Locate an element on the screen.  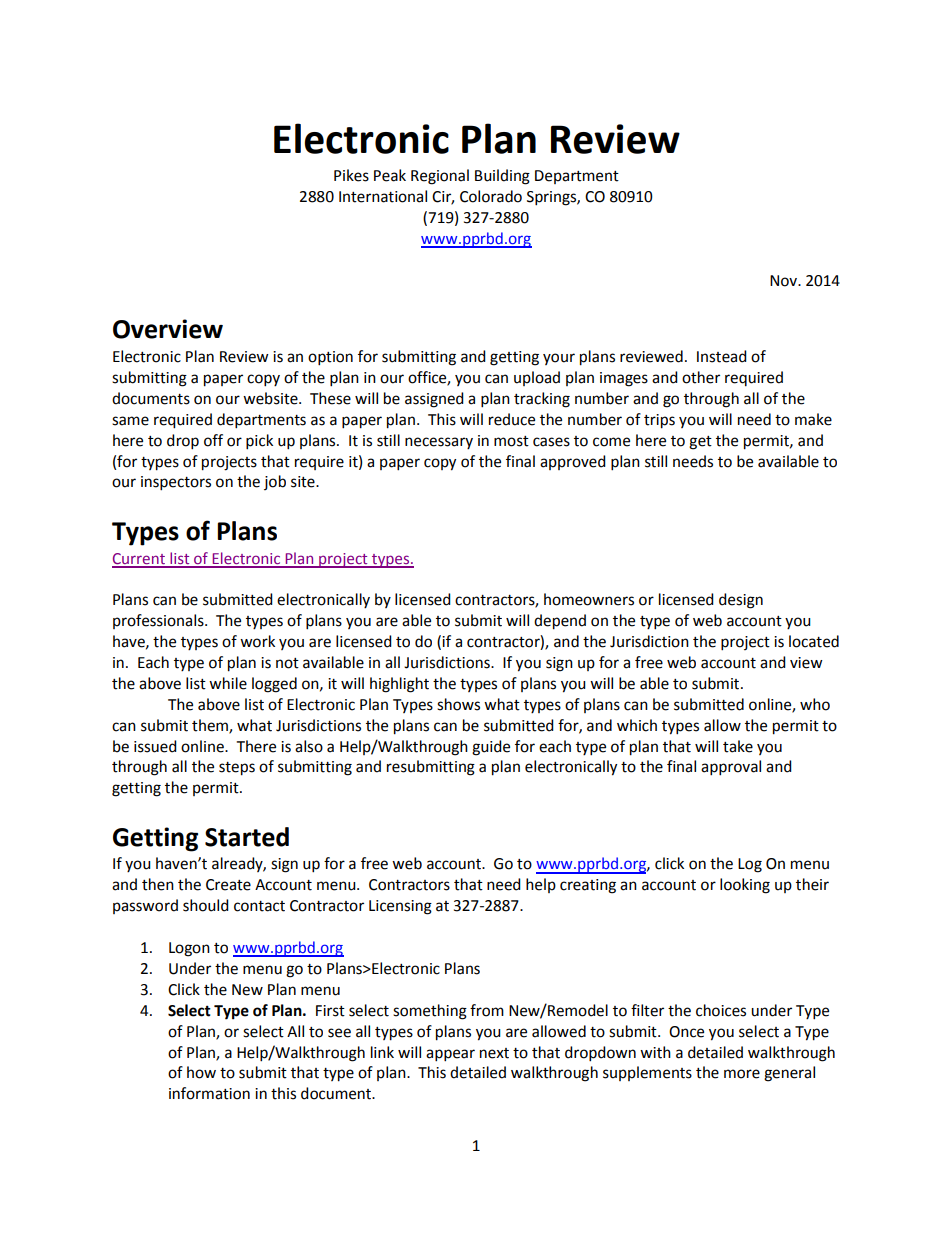
necessary is located at coordinates (439, 443).
